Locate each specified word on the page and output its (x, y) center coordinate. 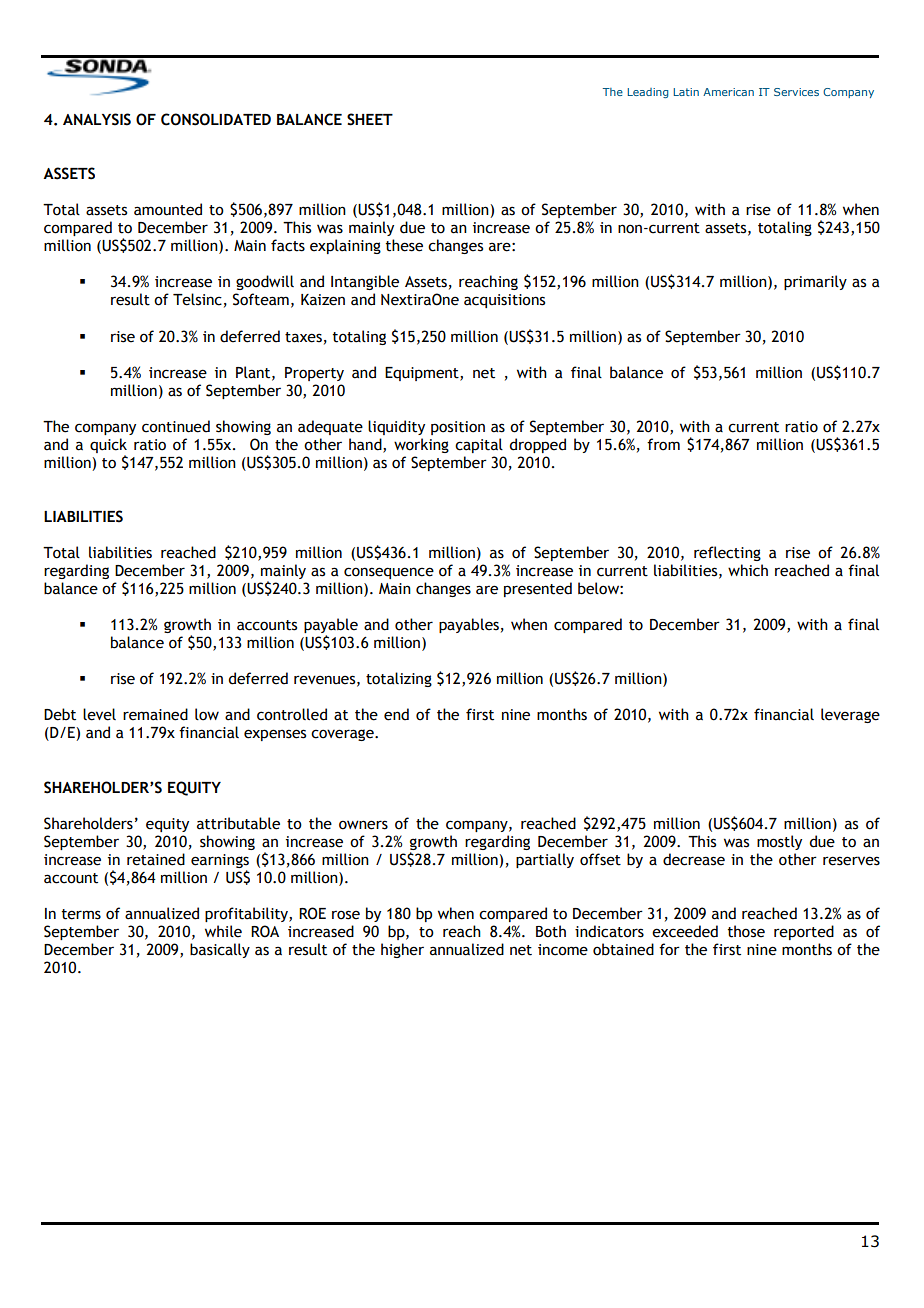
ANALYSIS (97, 119)
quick (108, 445)
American (728, 92)
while (223, 931)
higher (402, 950)
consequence (389, 573)
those (746, 931)
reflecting (727, 553)
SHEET (370, 119)
